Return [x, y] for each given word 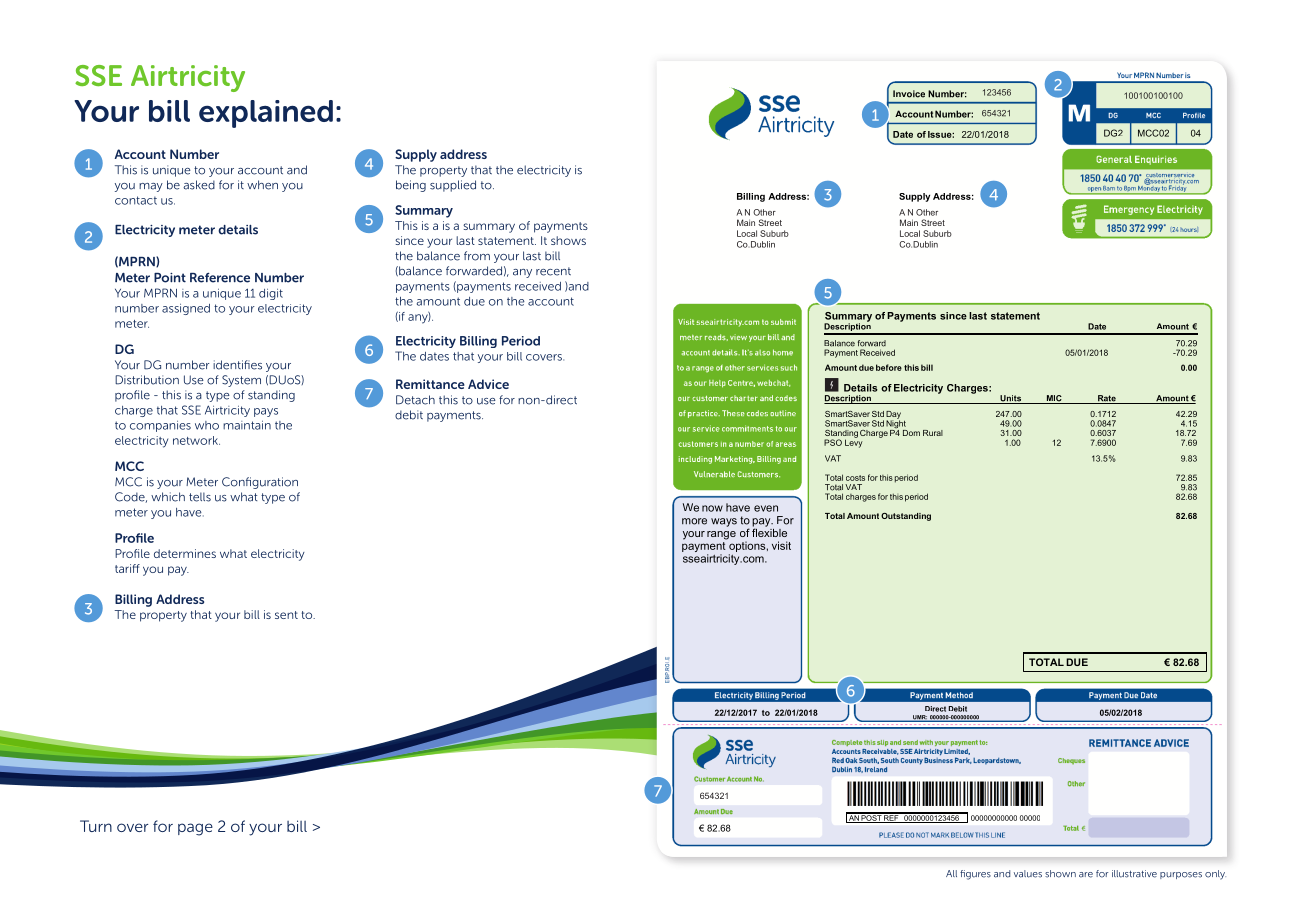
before [889, 367]
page [195, 829]
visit [781, 545]
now [712, 508]
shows [568, 240]
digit [271, 294]
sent [286, 615]
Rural [933, 433]
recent [553, 271]
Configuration [260, 483]
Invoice [909, 94]
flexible [769, 531]
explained [266, 114]
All [951, 873]
